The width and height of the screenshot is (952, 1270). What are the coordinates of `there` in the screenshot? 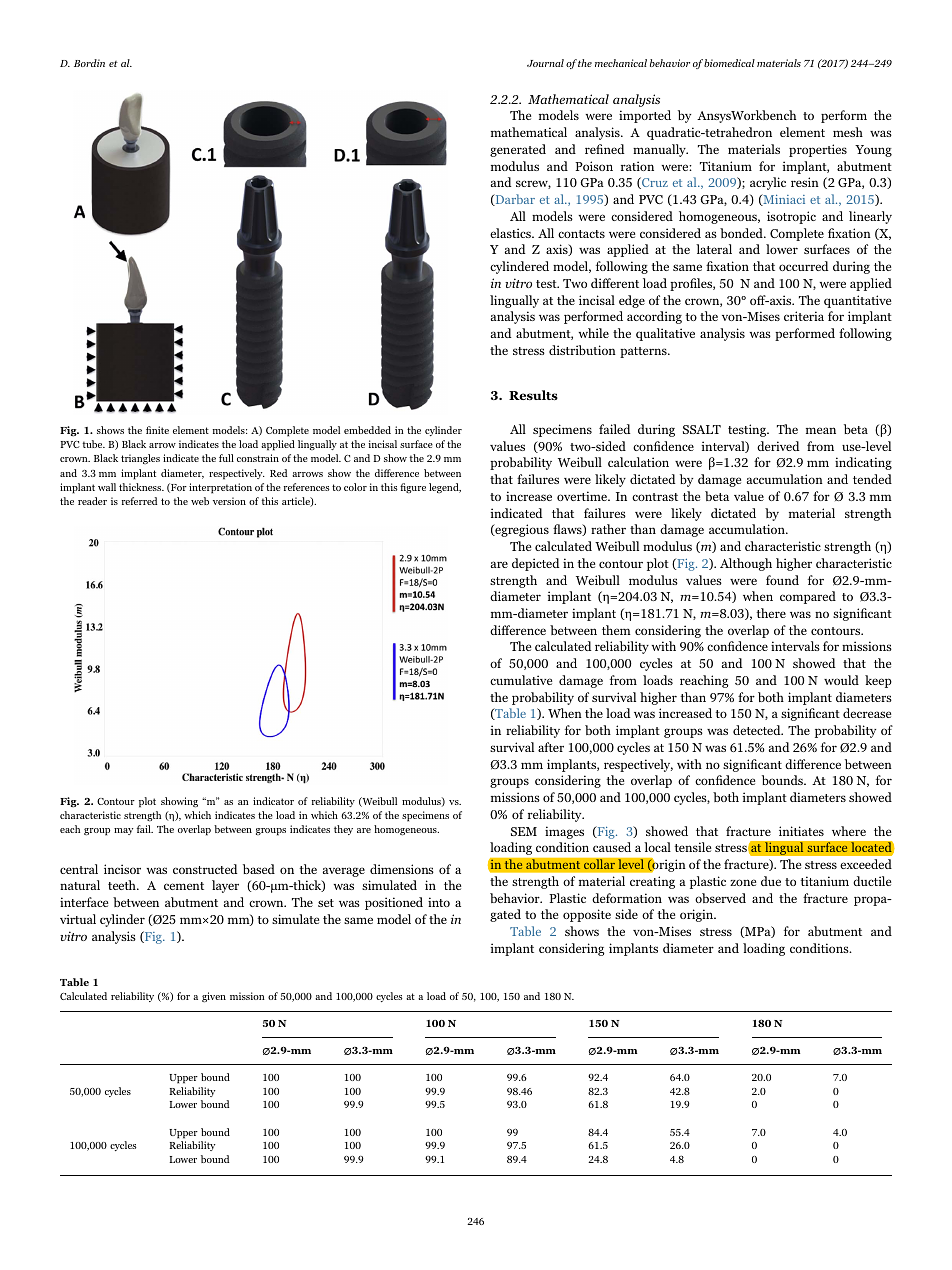 It's located at (771, 613).
